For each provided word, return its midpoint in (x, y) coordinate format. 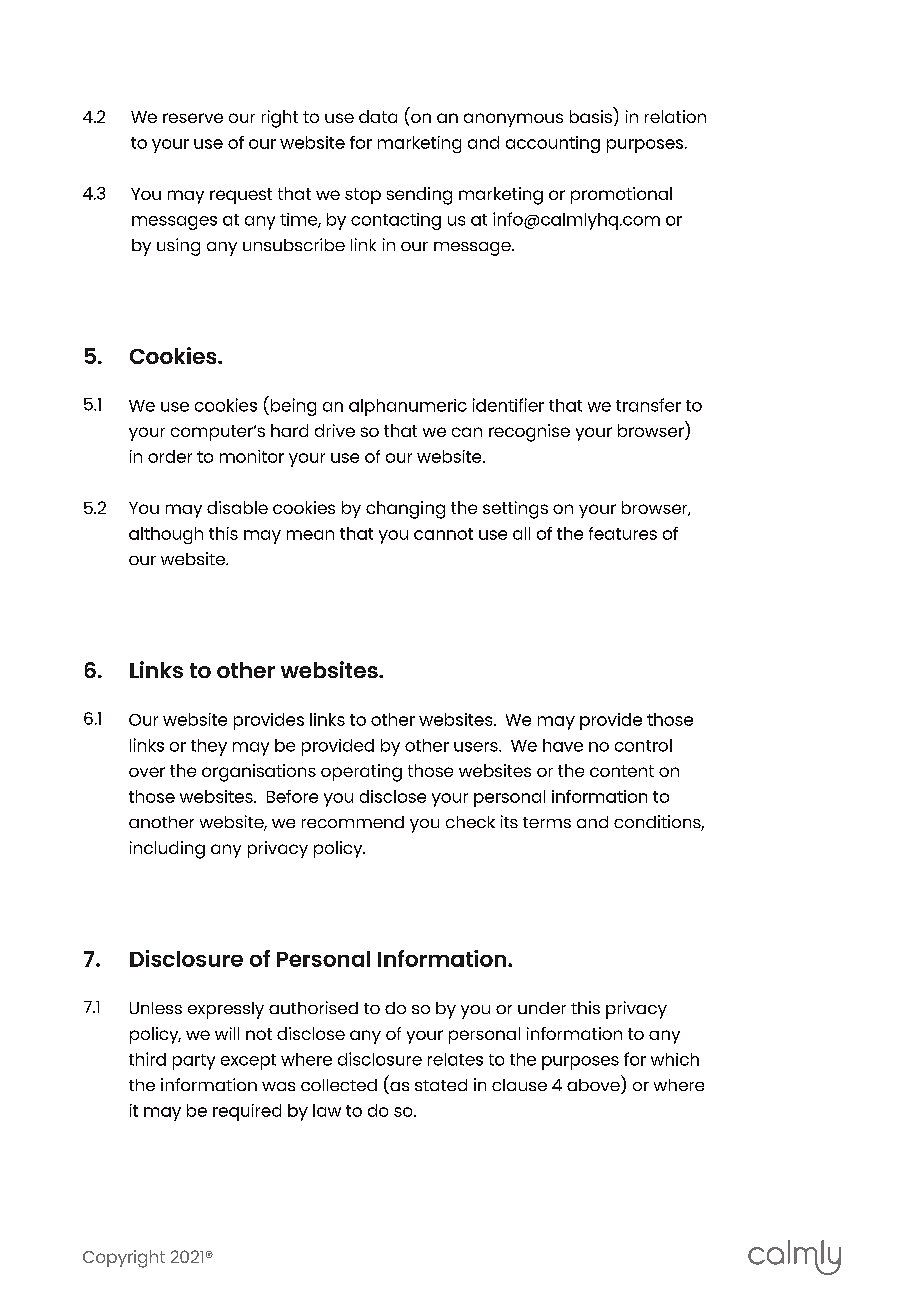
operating (361, 773)
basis (591, 116)
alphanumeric (408, 407)
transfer (648, 405)
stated (441, 1085)
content (622, 771)
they (209, 747)
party (194, 1062)
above (594, 1086)
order (170, 456)
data (378, 116)
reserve (193, 118)
